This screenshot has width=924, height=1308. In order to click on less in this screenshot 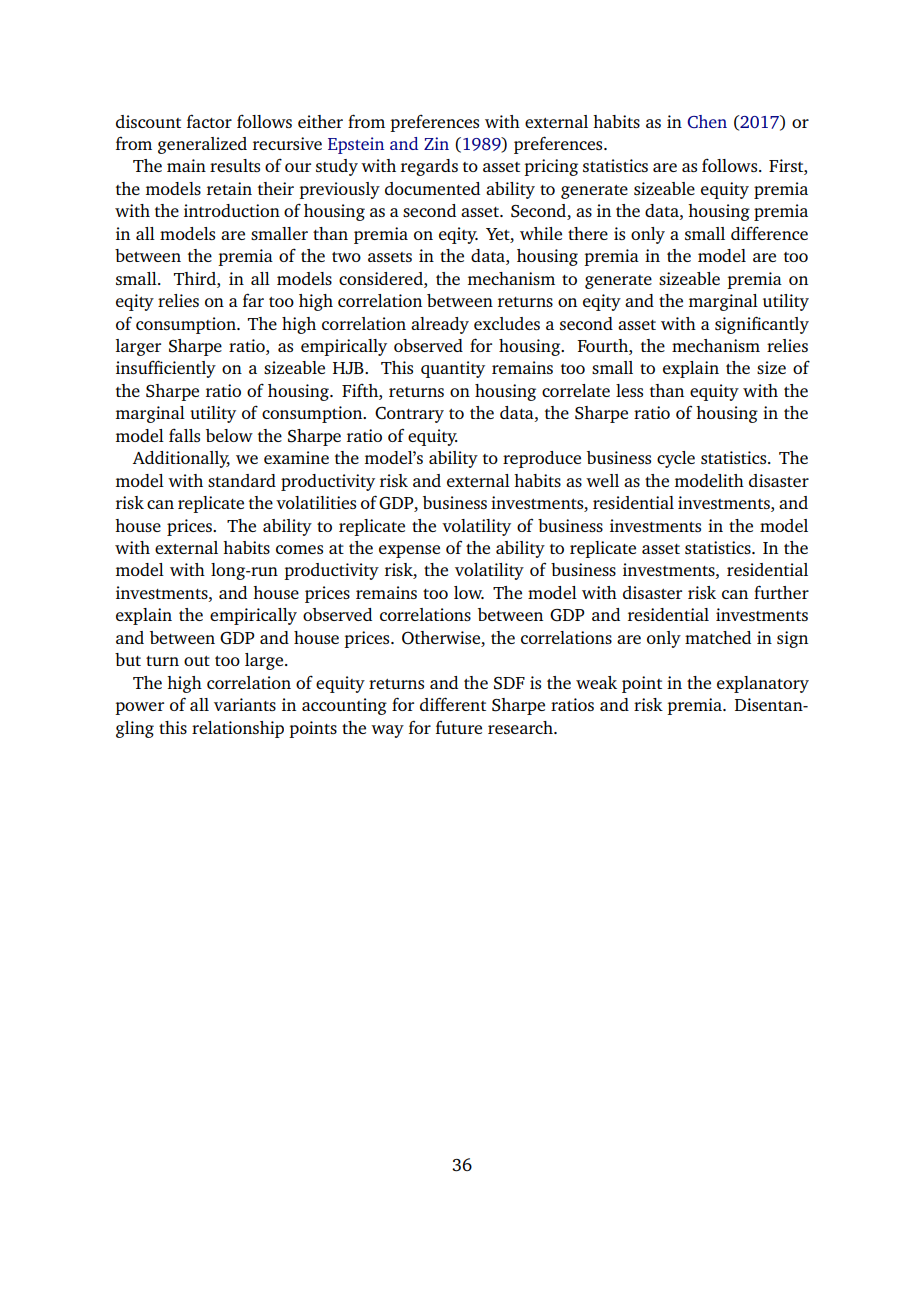, I will do `click(629, 390)`.
